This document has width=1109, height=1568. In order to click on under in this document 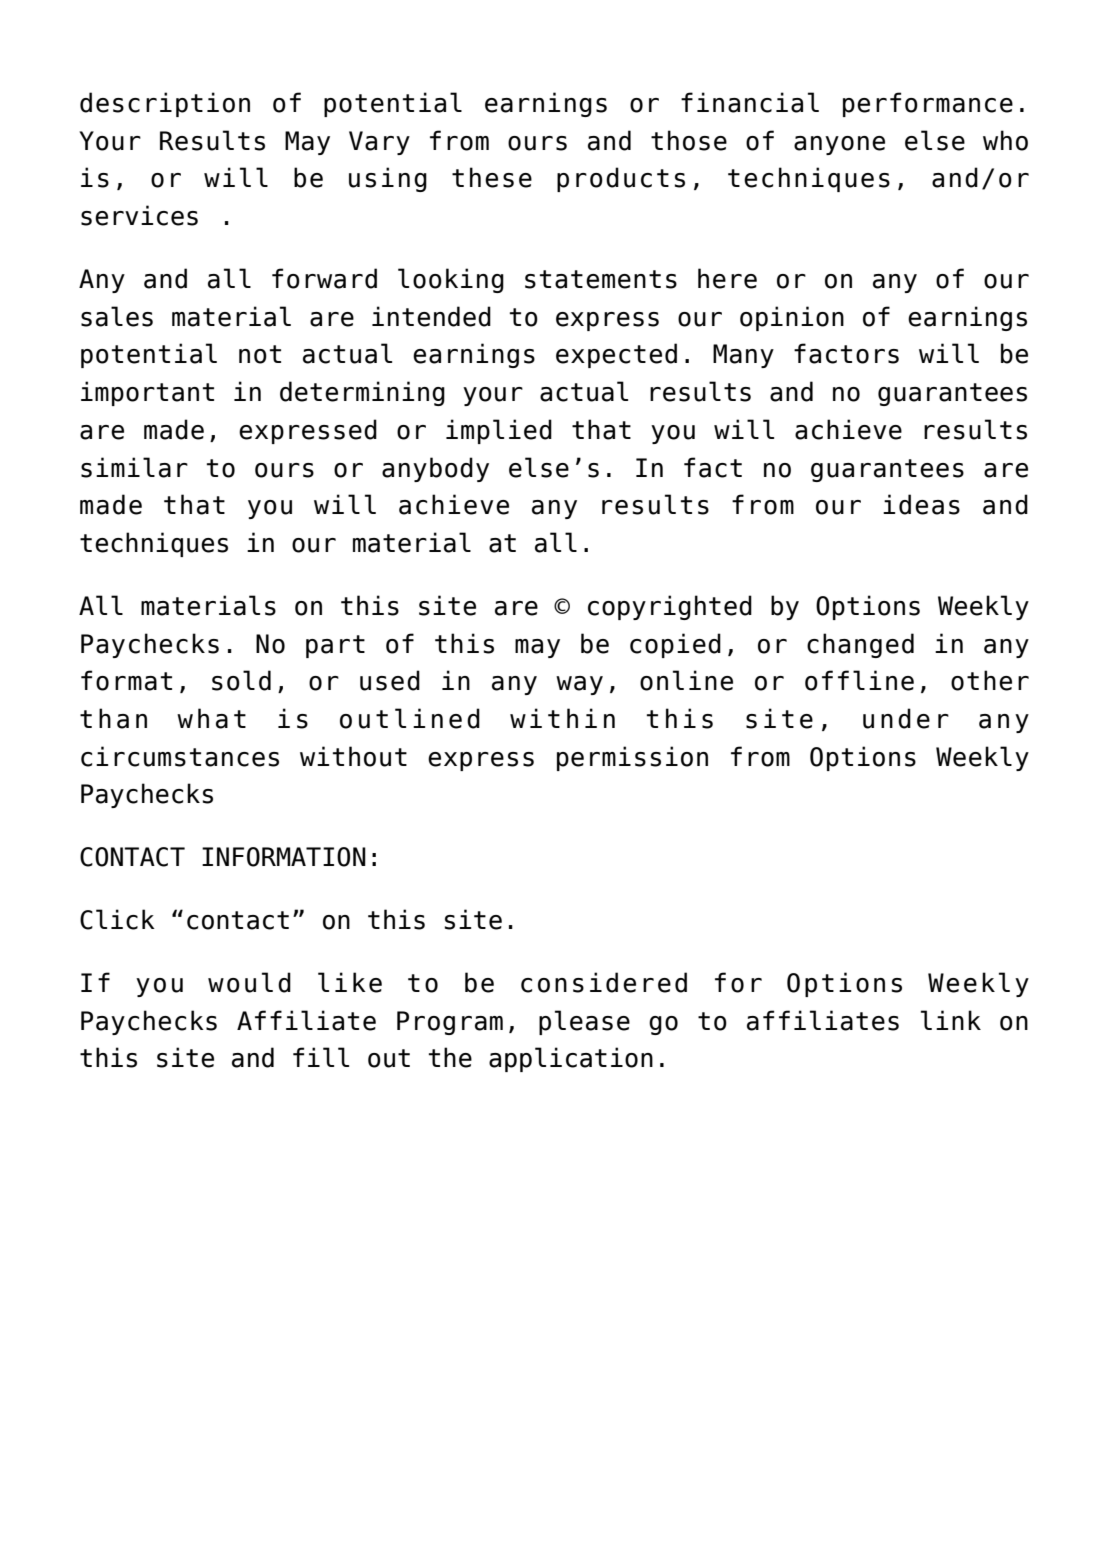, I will do `click(906, 718)`.
